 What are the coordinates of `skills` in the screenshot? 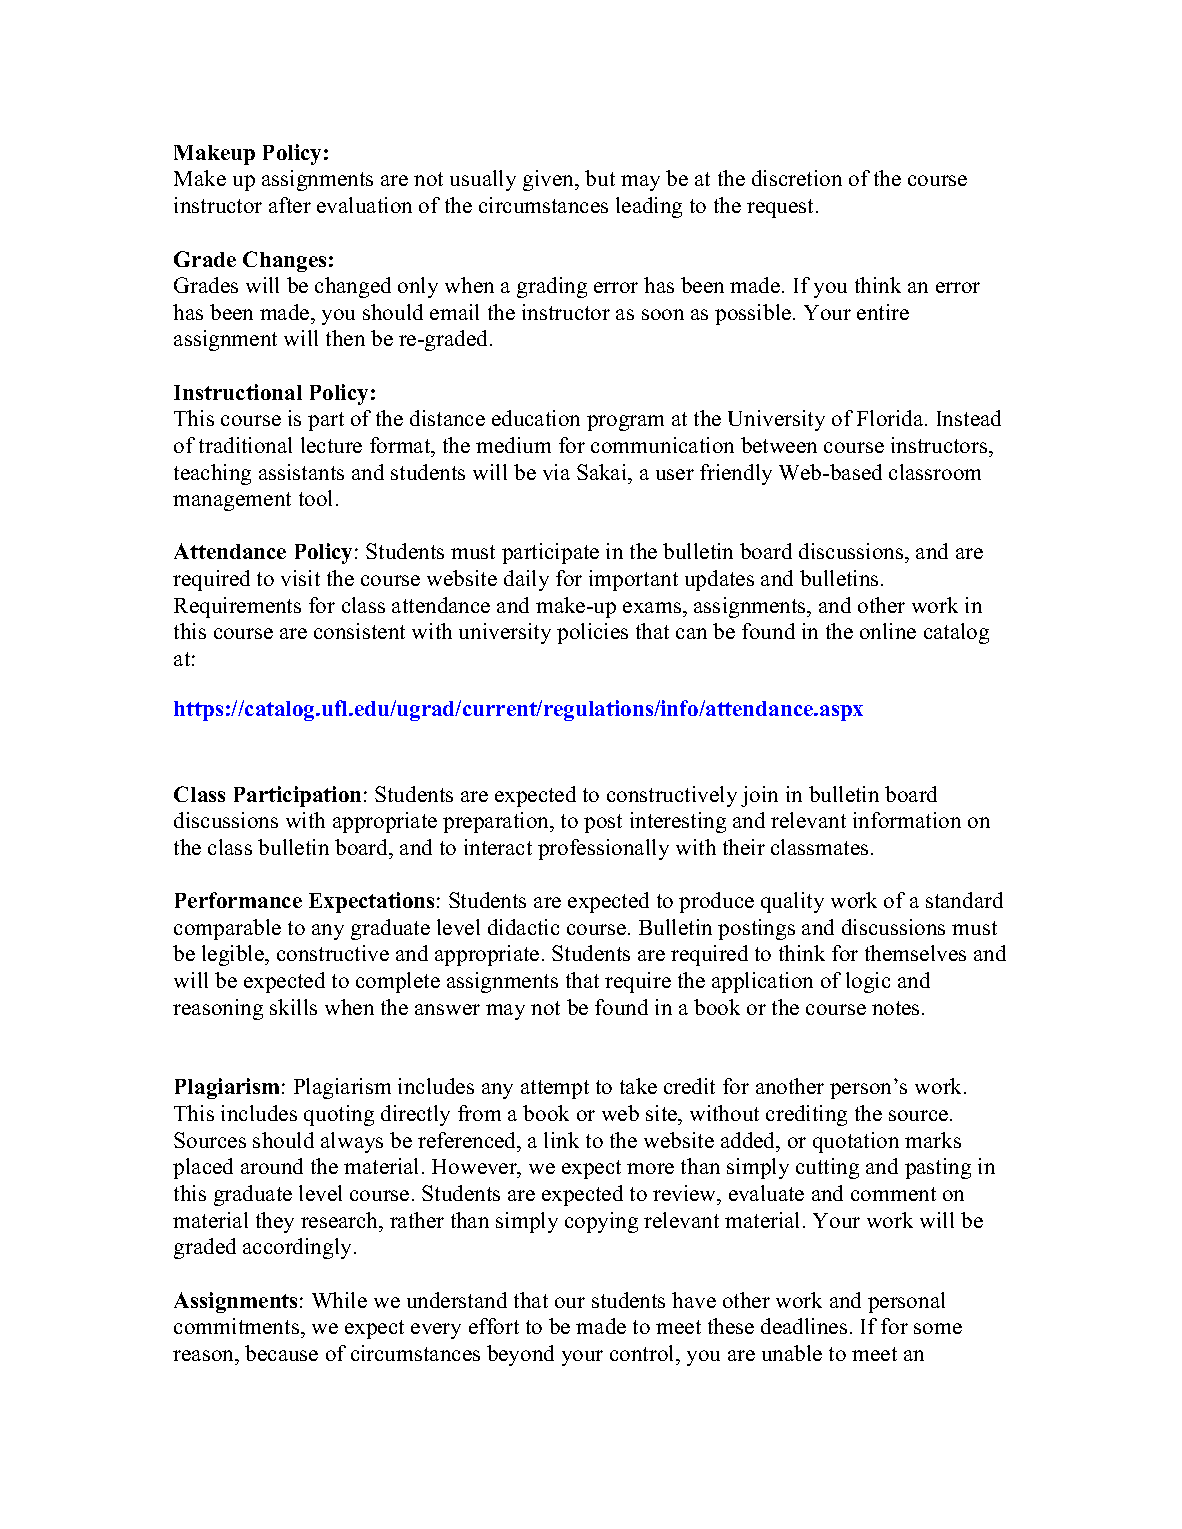 It's located at (293, 1007).
